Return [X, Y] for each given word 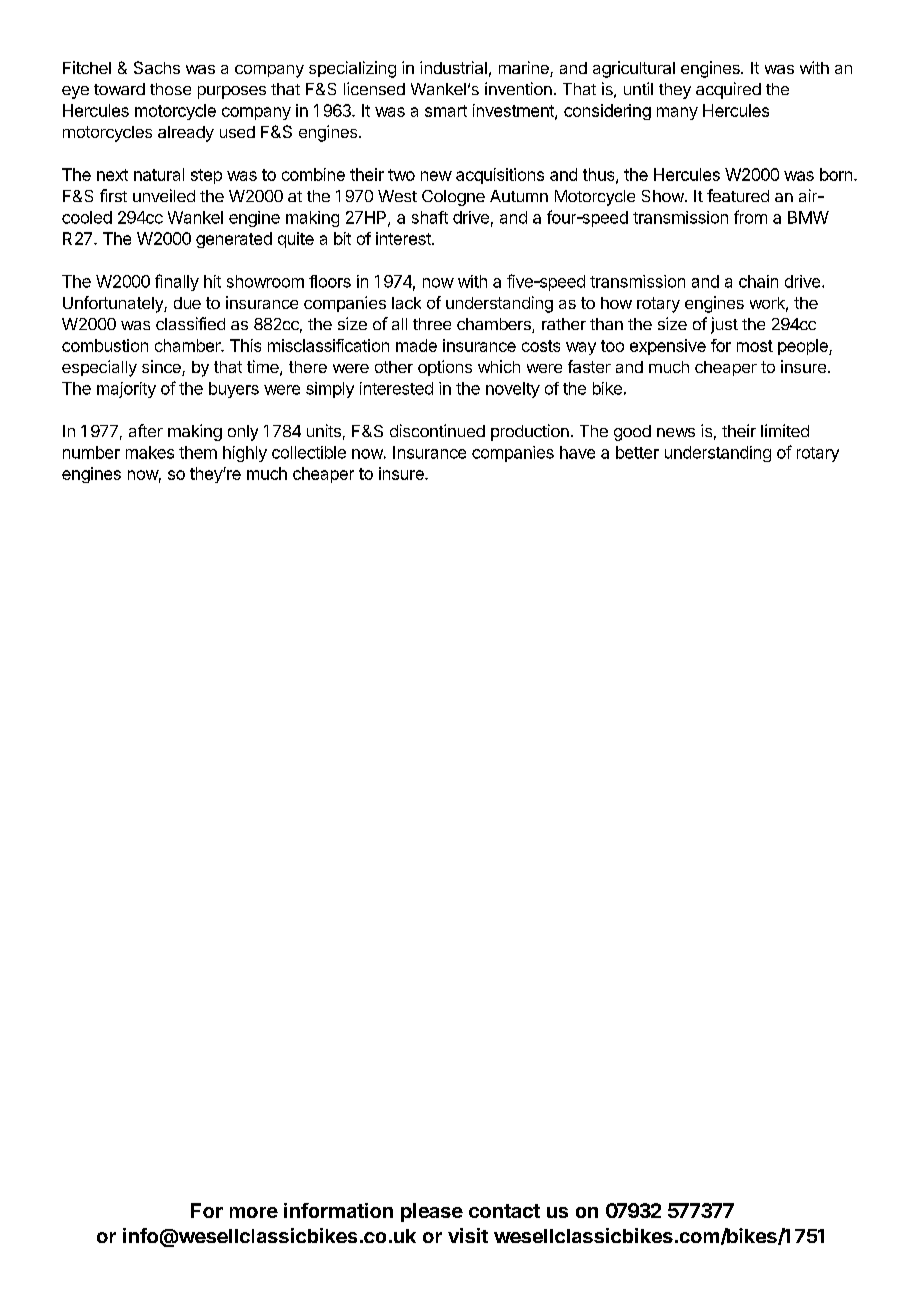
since [162, 368]
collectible [309, 452]
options [445, 368]
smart [446, 111]
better [637, 452]
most [755, 346]
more [254, 1212]
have [577, 452]
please [432, 1212]
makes [150, 452]
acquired [728, 90]
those [170, 89]
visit [468, 1235]
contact [504, 1211]
